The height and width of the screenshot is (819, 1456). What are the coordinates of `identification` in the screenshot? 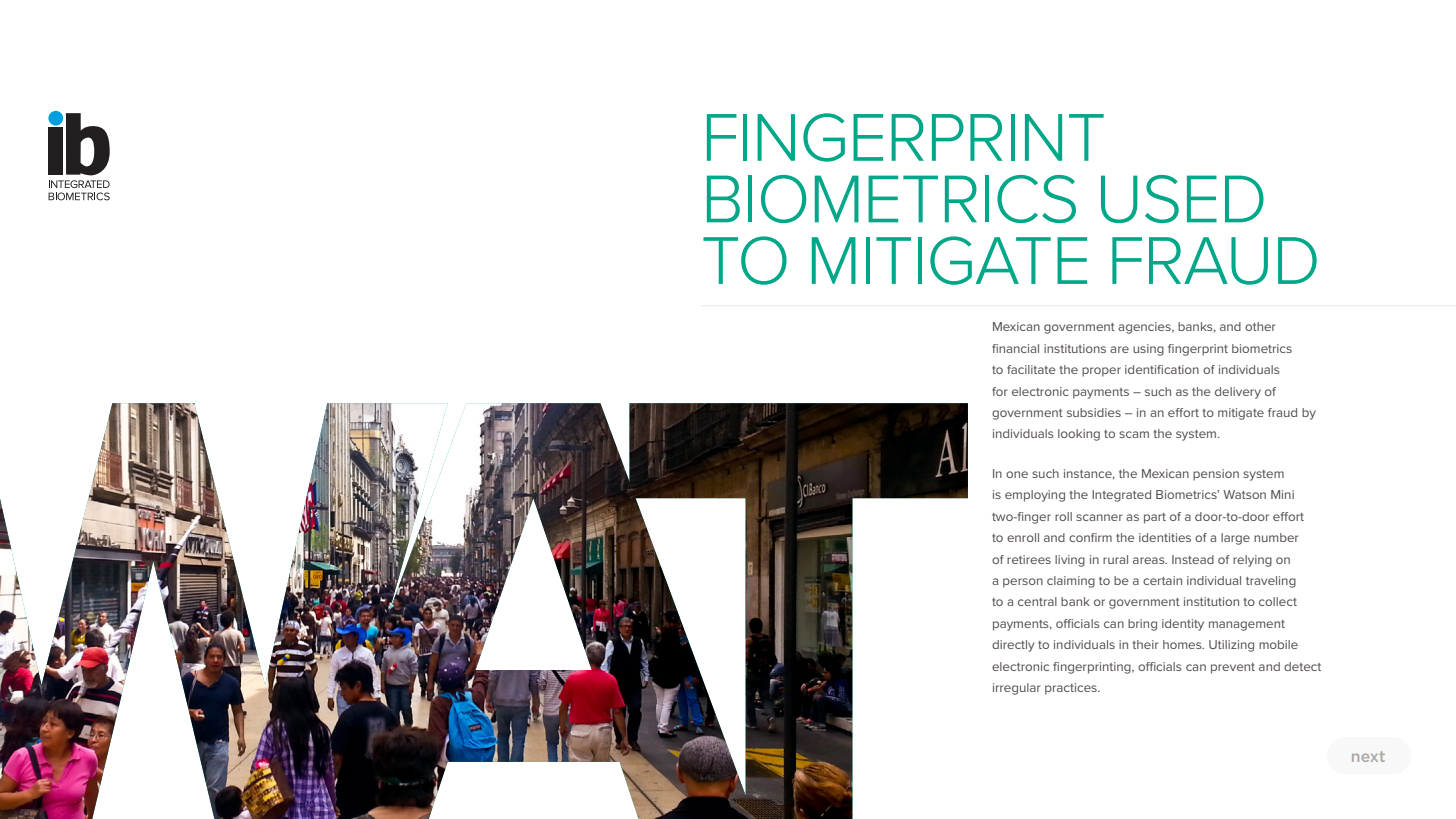 It's located at (1162, 369).
